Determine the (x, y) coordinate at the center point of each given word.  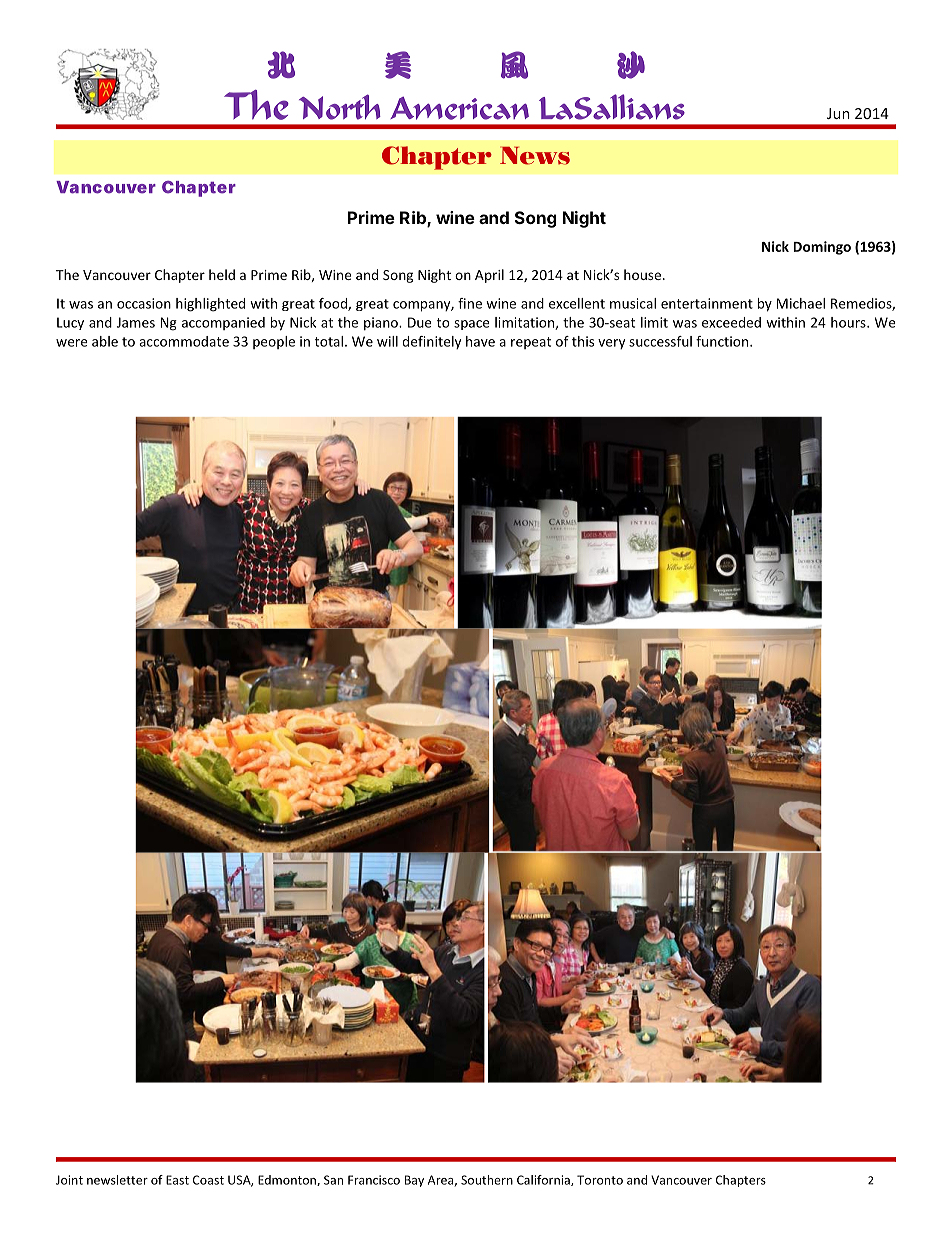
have (480, 341)
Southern (487, 1180)
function (722, 341)
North (340, 107)
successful (660, 341)
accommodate (184, 341)
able (105, 341)
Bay (414, 1181)
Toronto (600, 1180)
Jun (838, 113)
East (177, 1180)
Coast (208, 1180)
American (459, 108)
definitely (431, 342)
